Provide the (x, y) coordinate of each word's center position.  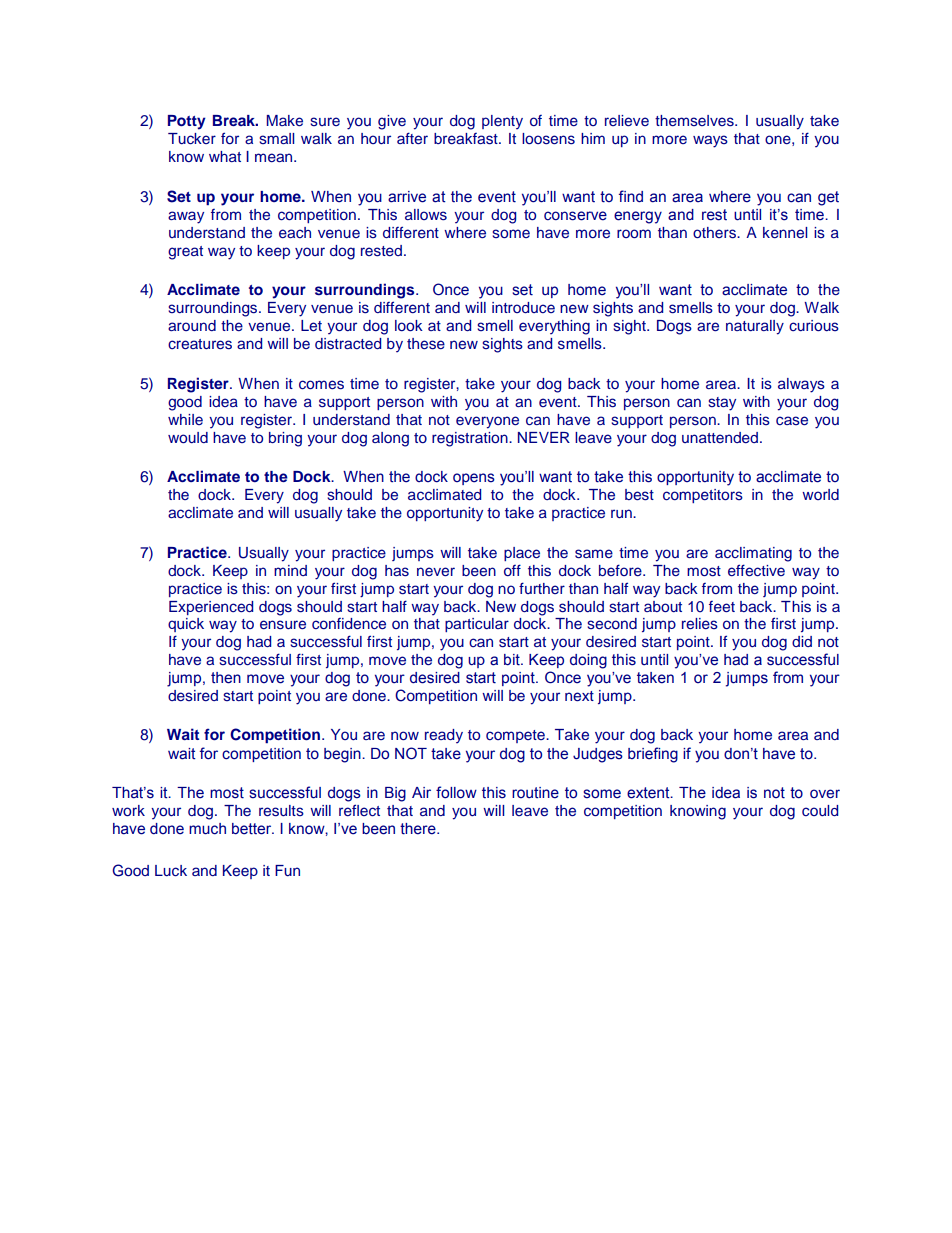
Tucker (192, 139)
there (419, 829)
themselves (695, 121)
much (207, 829)
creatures (200, 344)
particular (477, 625)
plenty (502, 122)
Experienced (211, 608)
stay (722, 404)
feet (722, 606)
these (426, 344)
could (820, 810)
